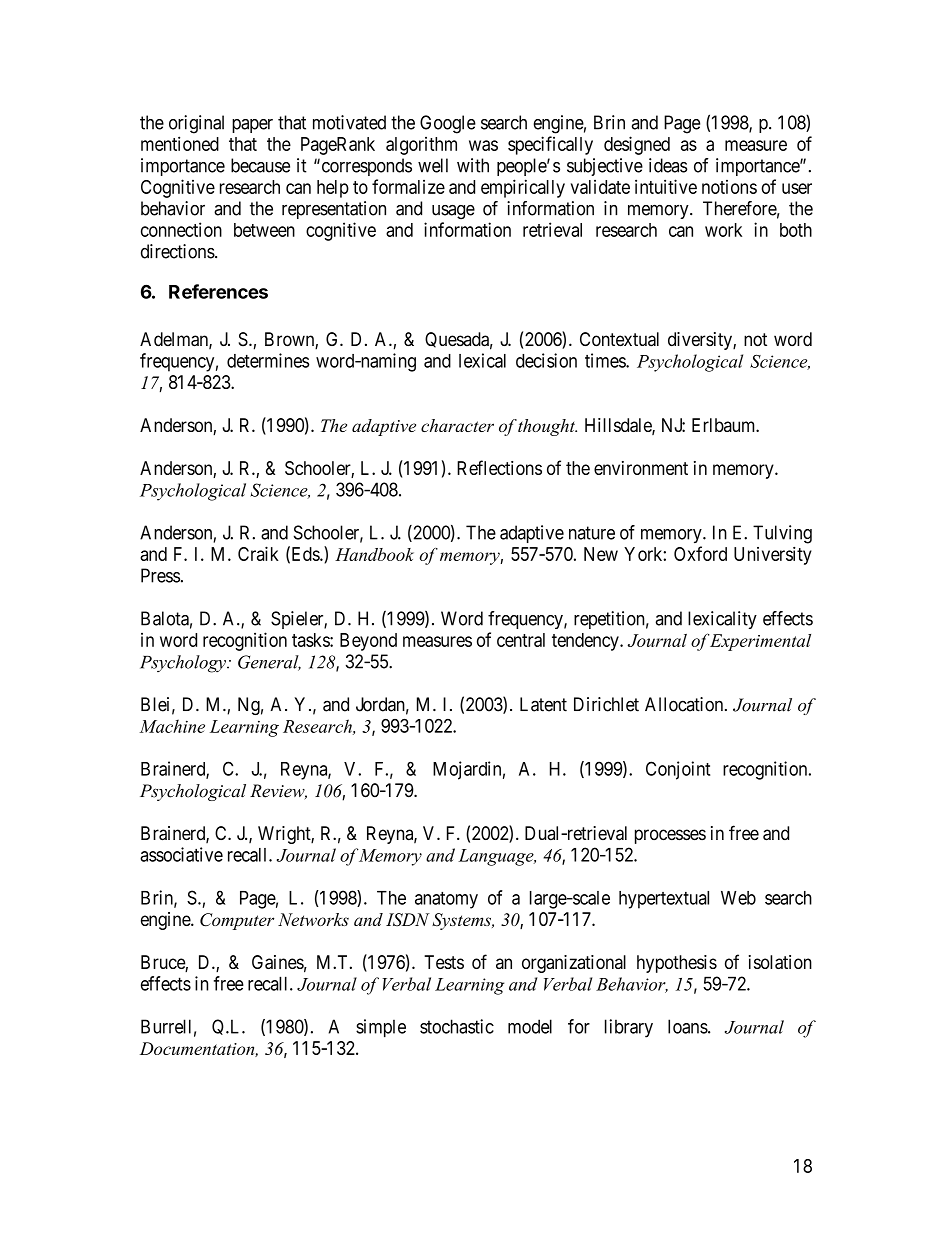 The height and width of the image is (1233, 952). What do you see at coordinates (483, 145) in the image?
I see `was` at bounding box center [483, 145].
